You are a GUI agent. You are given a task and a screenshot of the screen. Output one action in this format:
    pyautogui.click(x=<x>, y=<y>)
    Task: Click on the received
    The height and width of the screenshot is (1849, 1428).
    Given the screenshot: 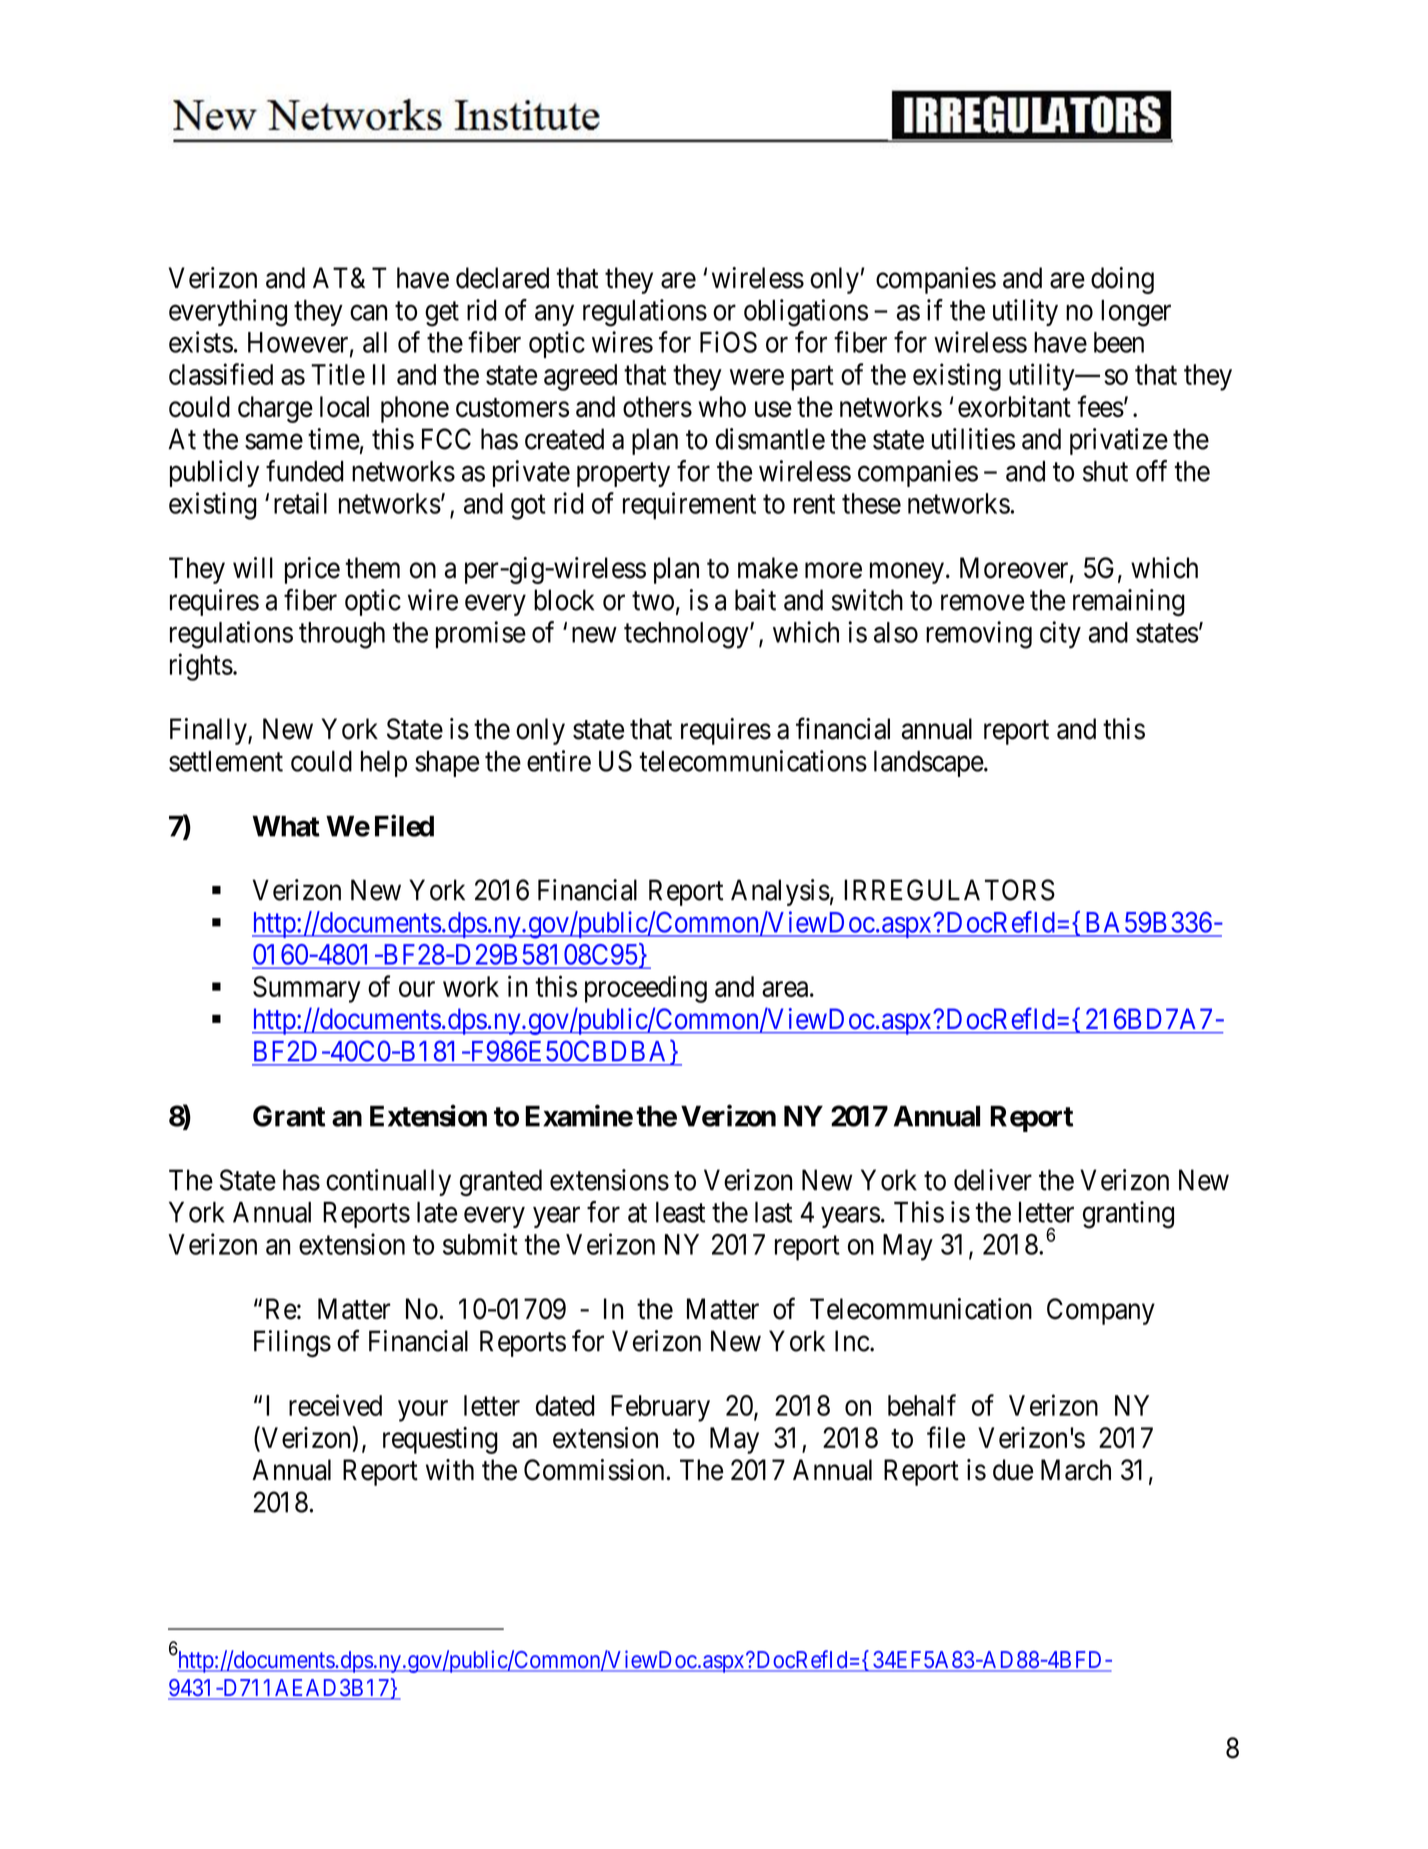 What is the action you would take?
    pyautogui.click(x=335, y=1405)
